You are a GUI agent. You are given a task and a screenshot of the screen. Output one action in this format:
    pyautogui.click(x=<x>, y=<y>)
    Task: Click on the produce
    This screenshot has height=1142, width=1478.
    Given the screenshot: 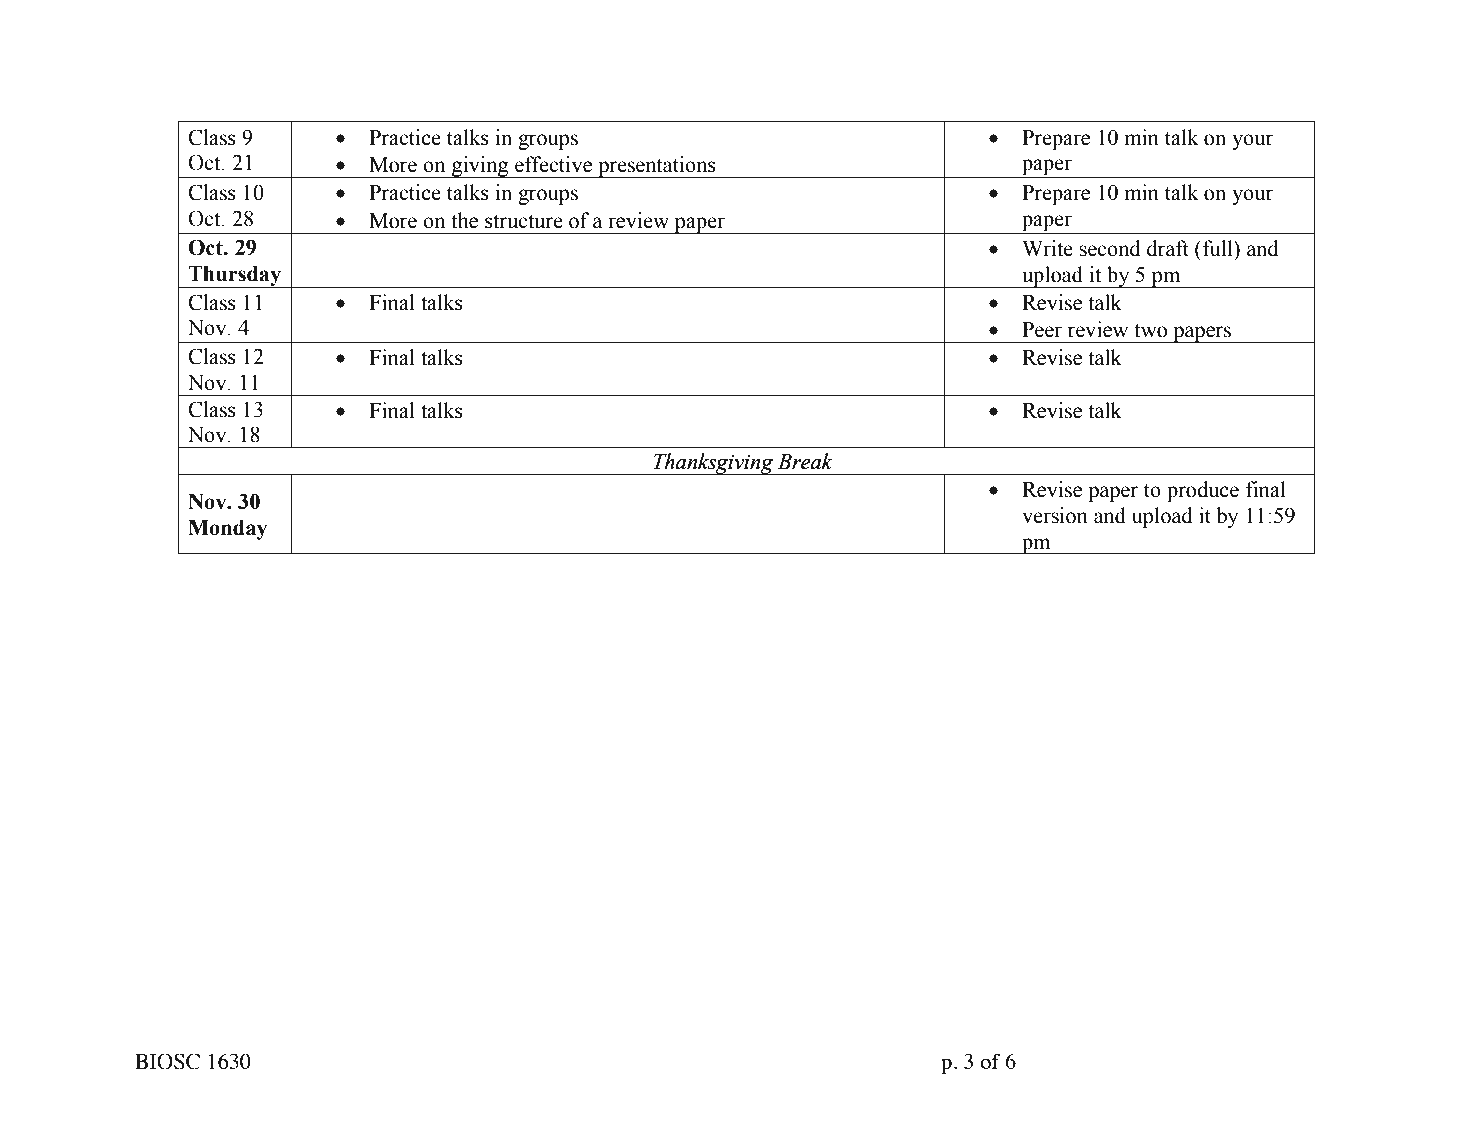 What is the action you would take?
    pyautogui.click(x=1203, y=491)
